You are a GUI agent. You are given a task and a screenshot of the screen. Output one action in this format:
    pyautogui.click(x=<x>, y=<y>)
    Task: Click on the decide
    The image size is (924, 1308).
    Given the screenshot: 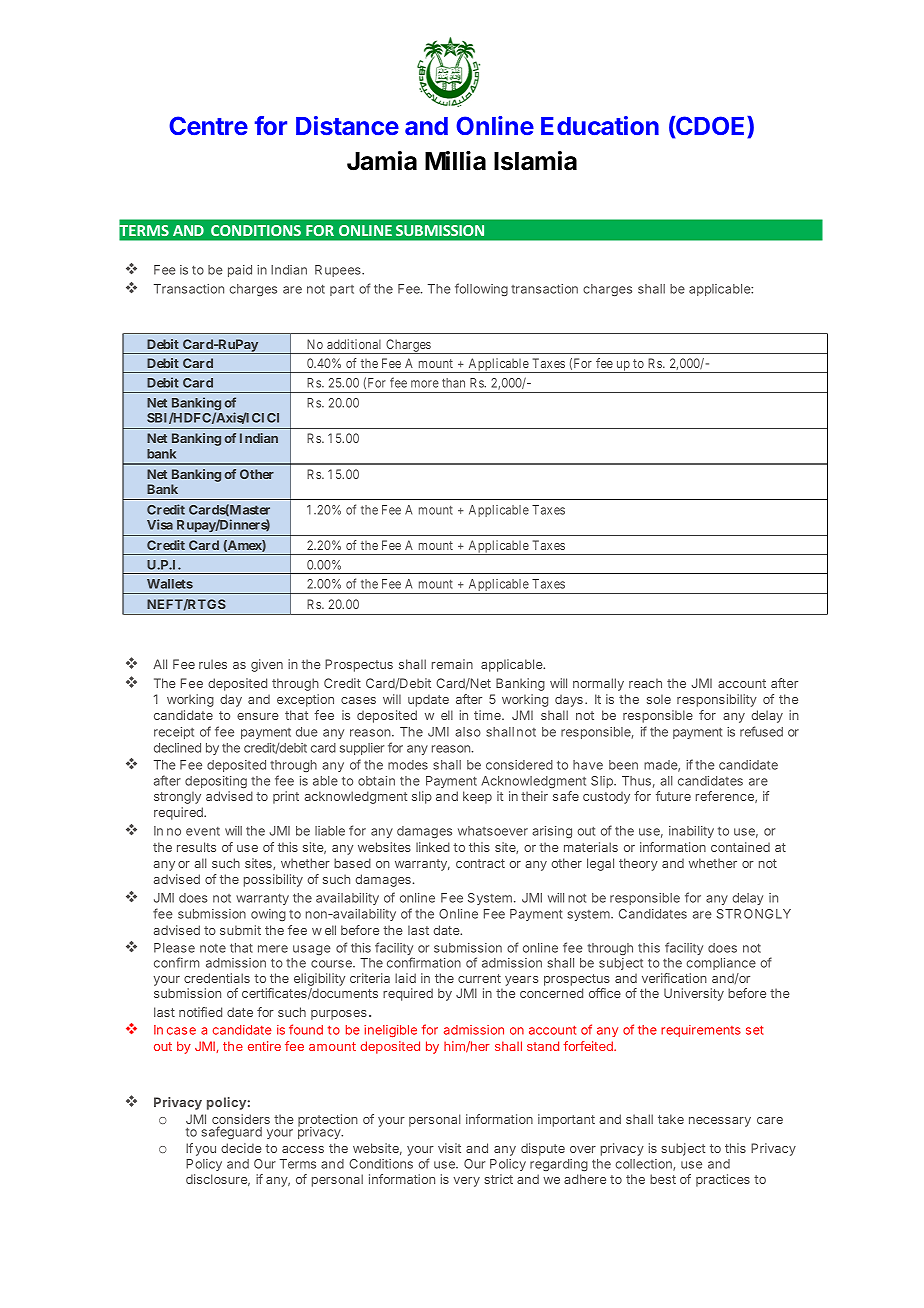 What is the action you would take?
    pyautogui.click(x=241, y=1148)
